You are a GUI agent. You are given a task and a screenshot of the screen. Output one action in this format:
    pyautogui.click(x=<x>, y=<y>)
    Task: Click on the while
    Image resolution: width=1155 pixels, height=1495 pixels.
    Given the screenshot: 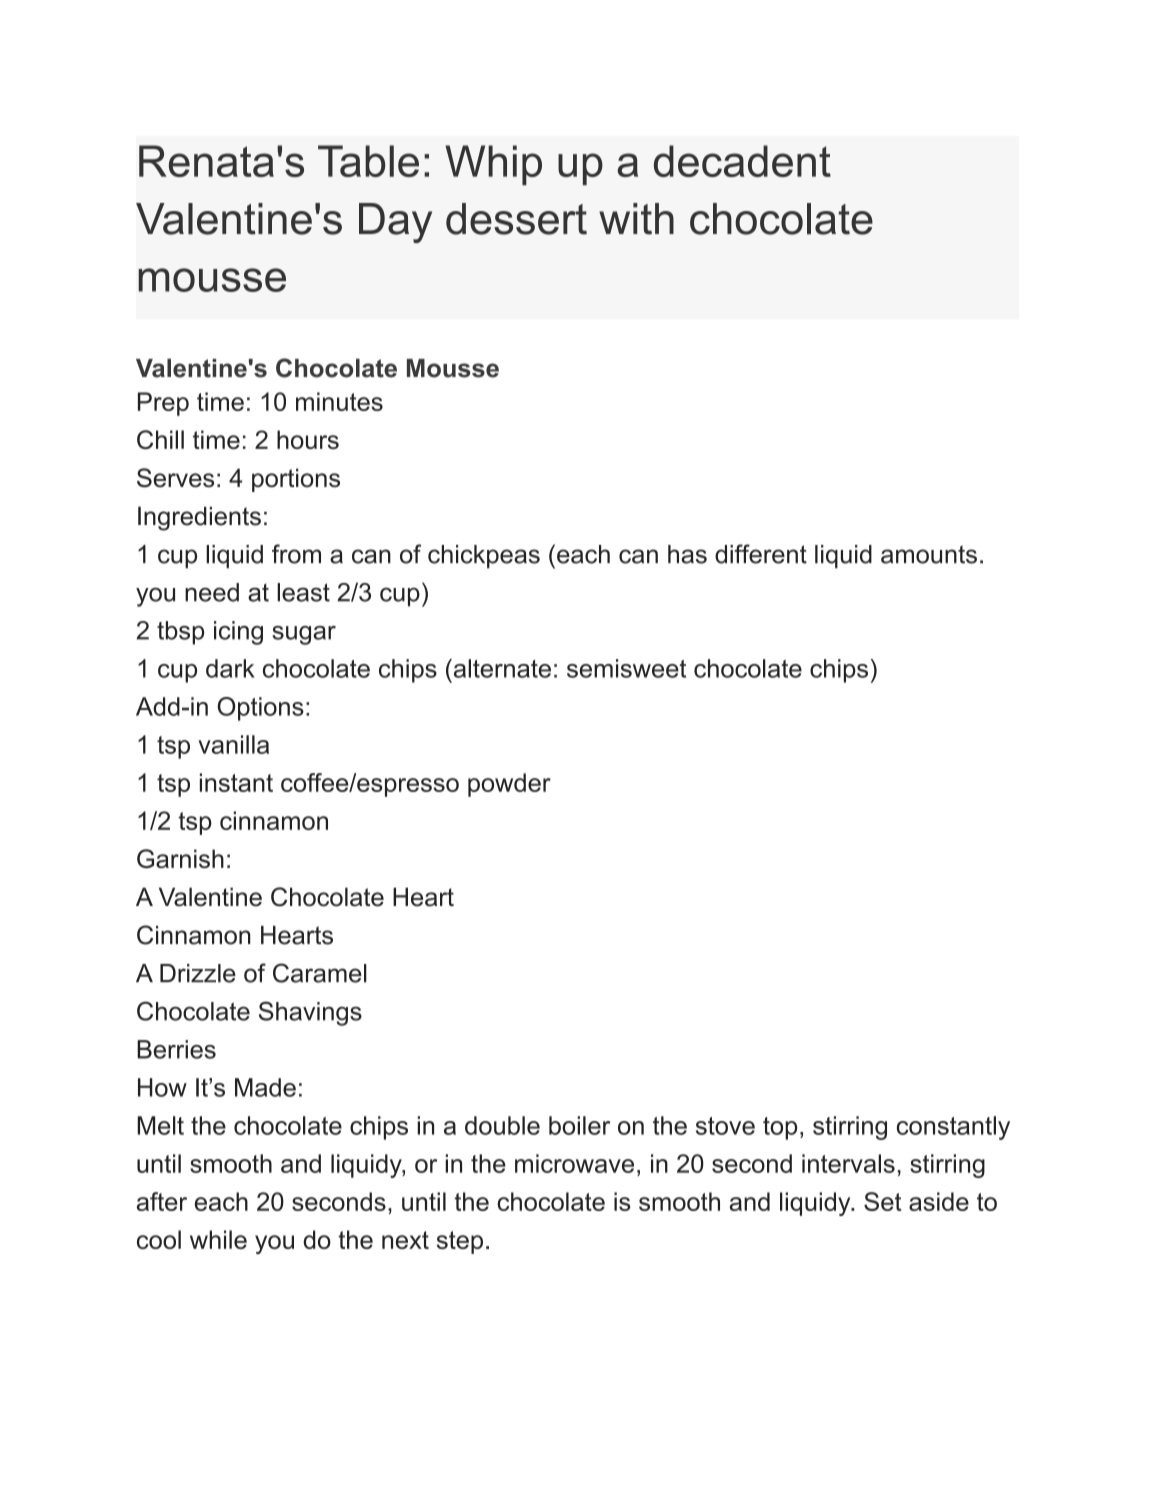 What is the action you would take?
    pyautogui.click(x=218, y=1239)
